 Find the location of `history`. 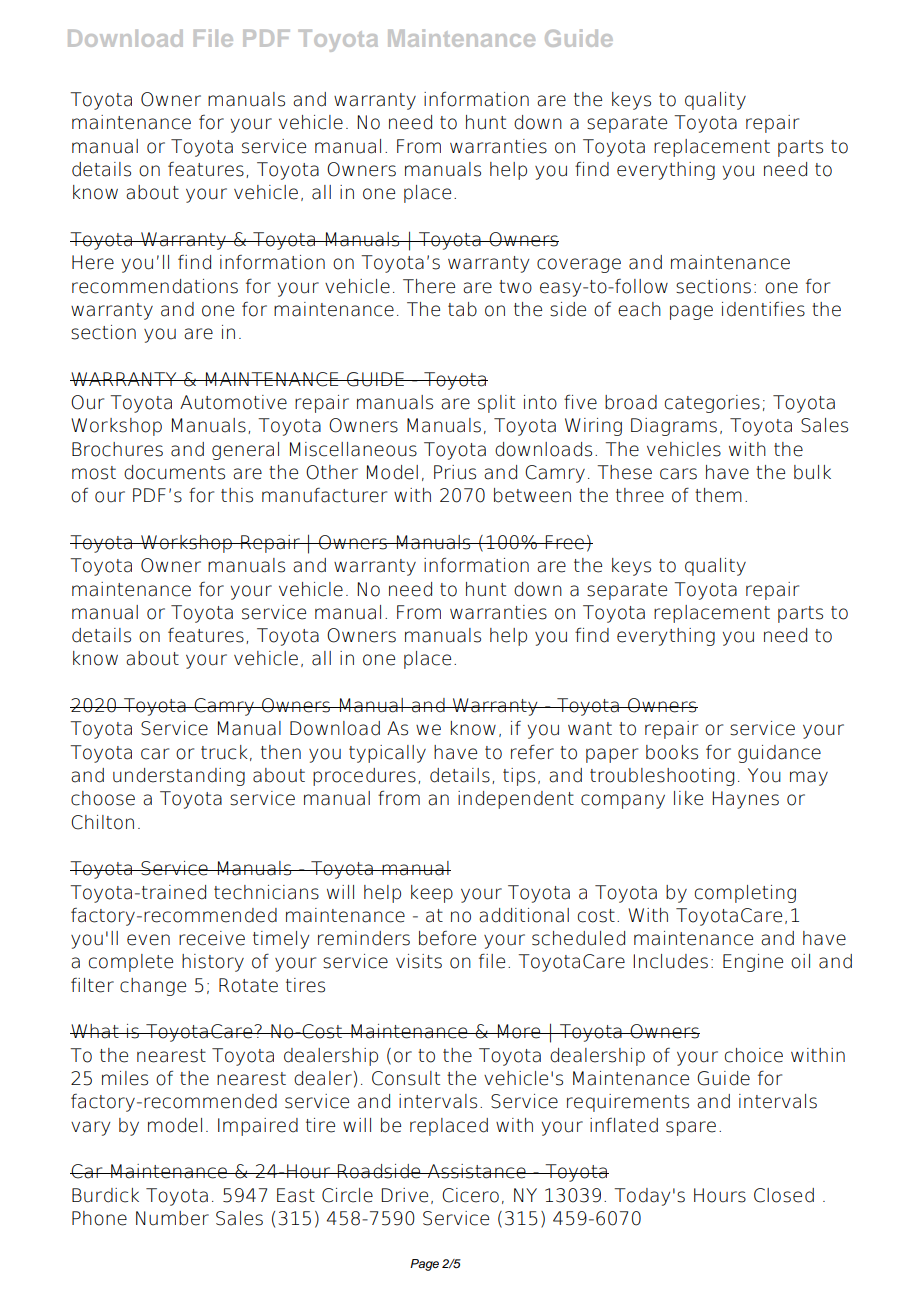

history is located at coordinates (213, 963).
